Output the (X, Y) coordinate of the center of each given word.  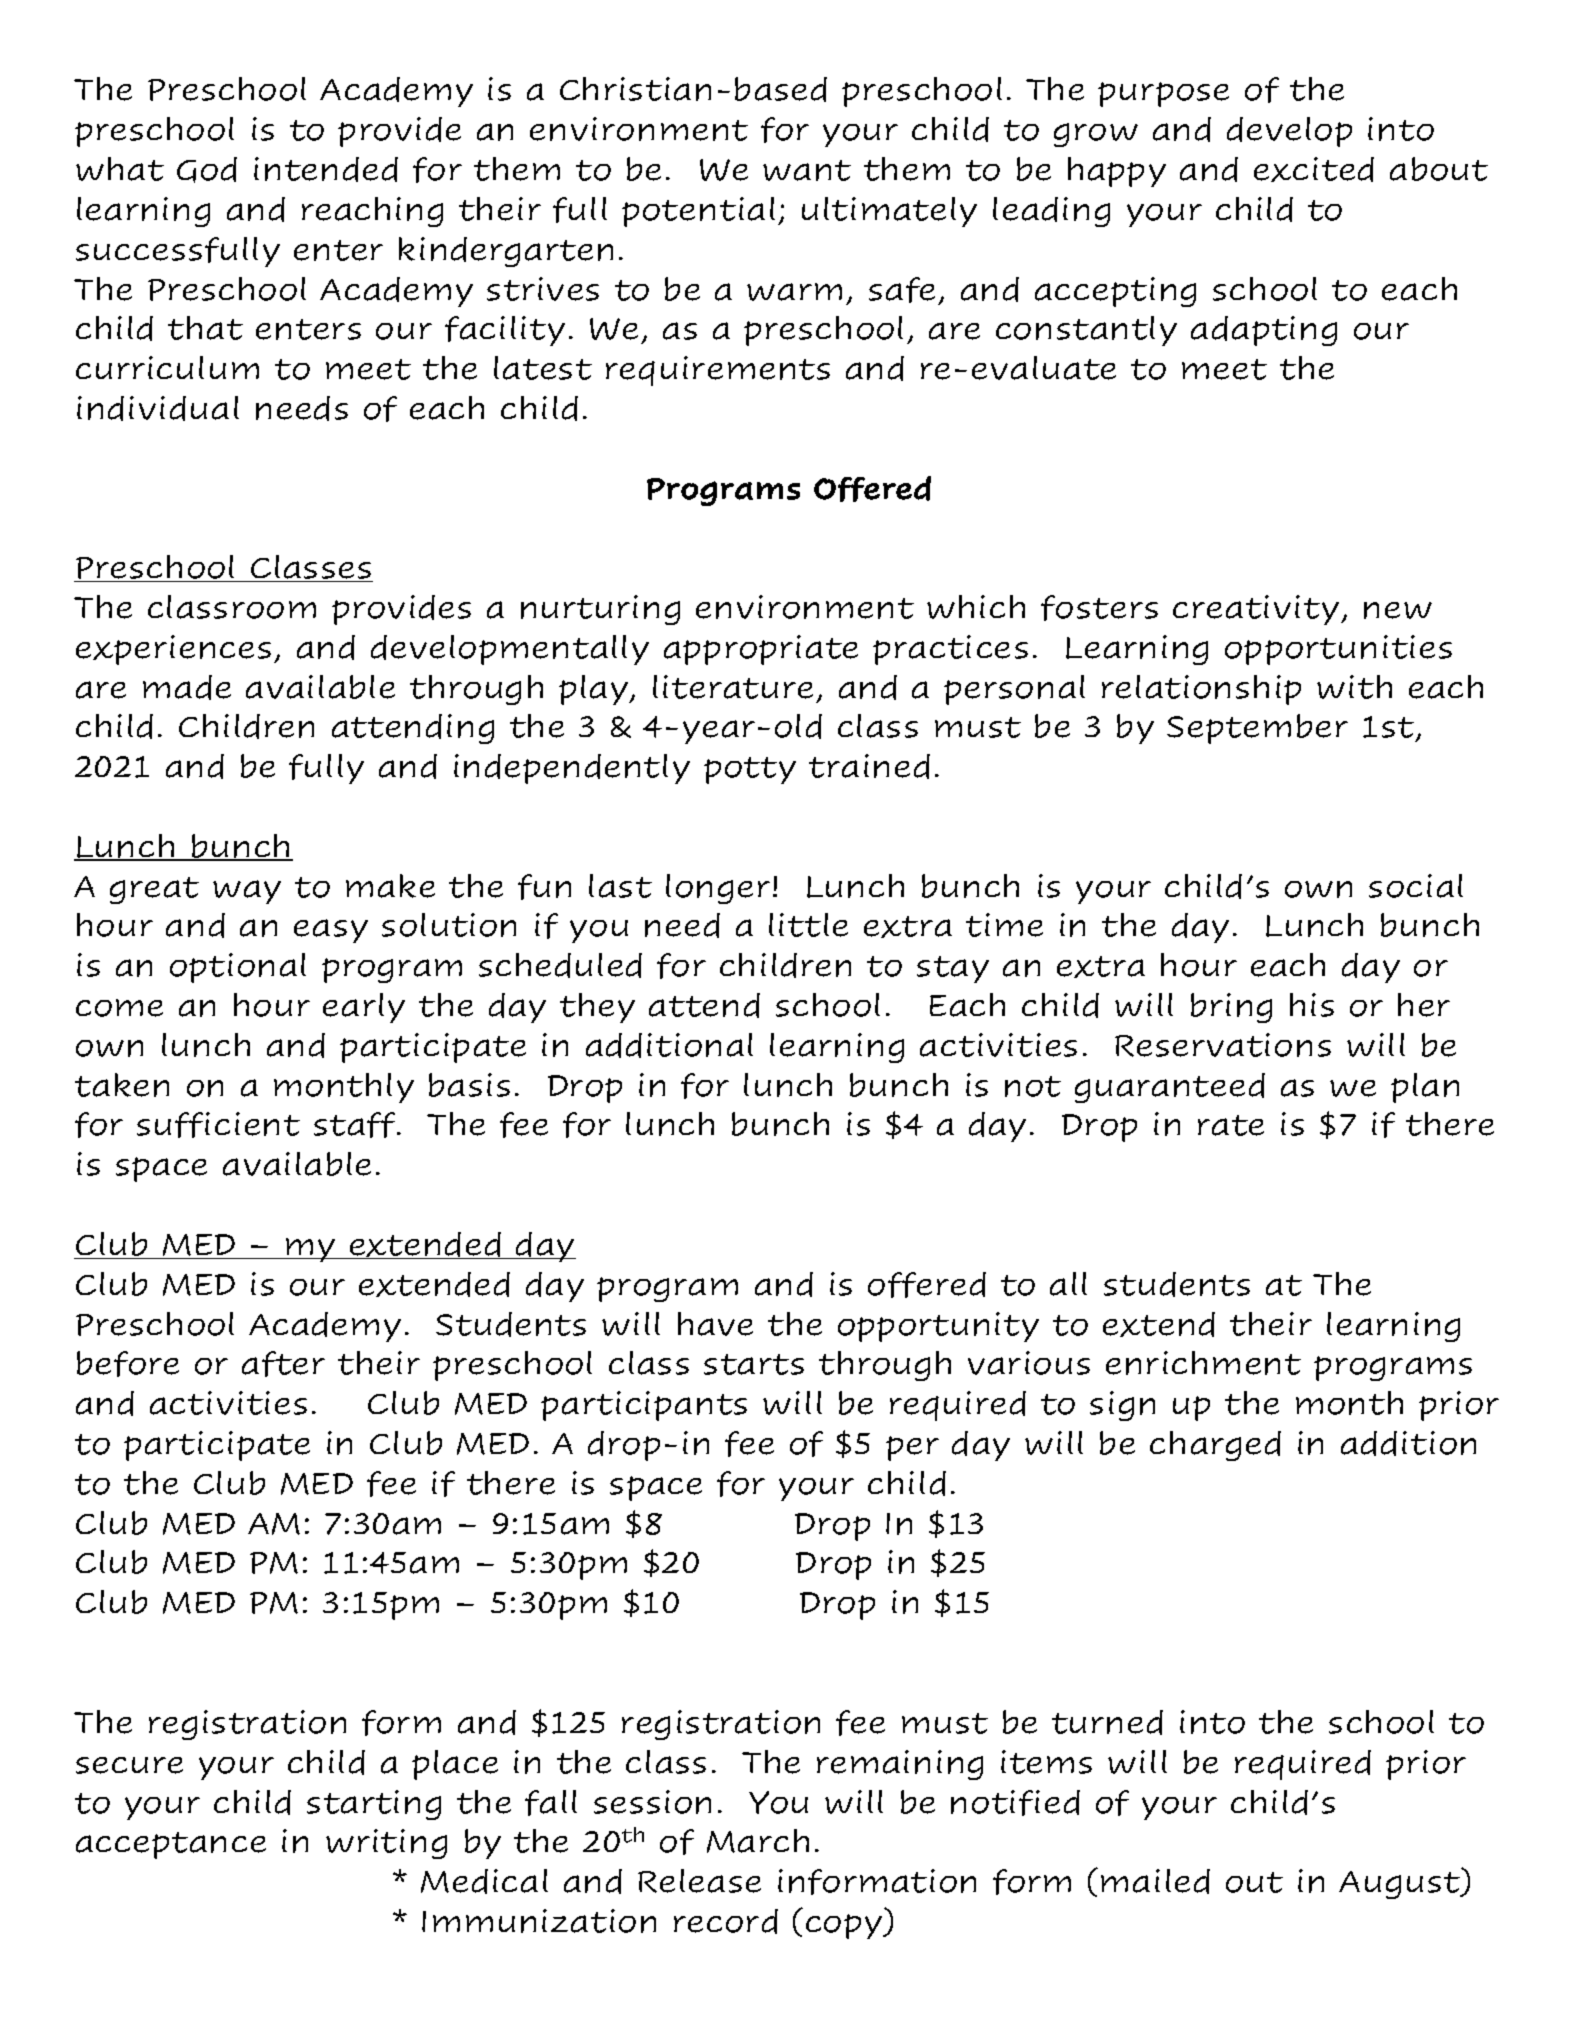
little (808, 925)
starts (754, 1364)
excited (1314, 169)
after (283, 1364)
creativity (1257, 610)
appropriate (761, 650)
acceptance (171, 1845)
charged (1215, 1446)
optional (238, 968)
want (807, 170)
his (1312, 1005)
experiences (173, 650)
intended (326, 169)
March (758, 1841)
